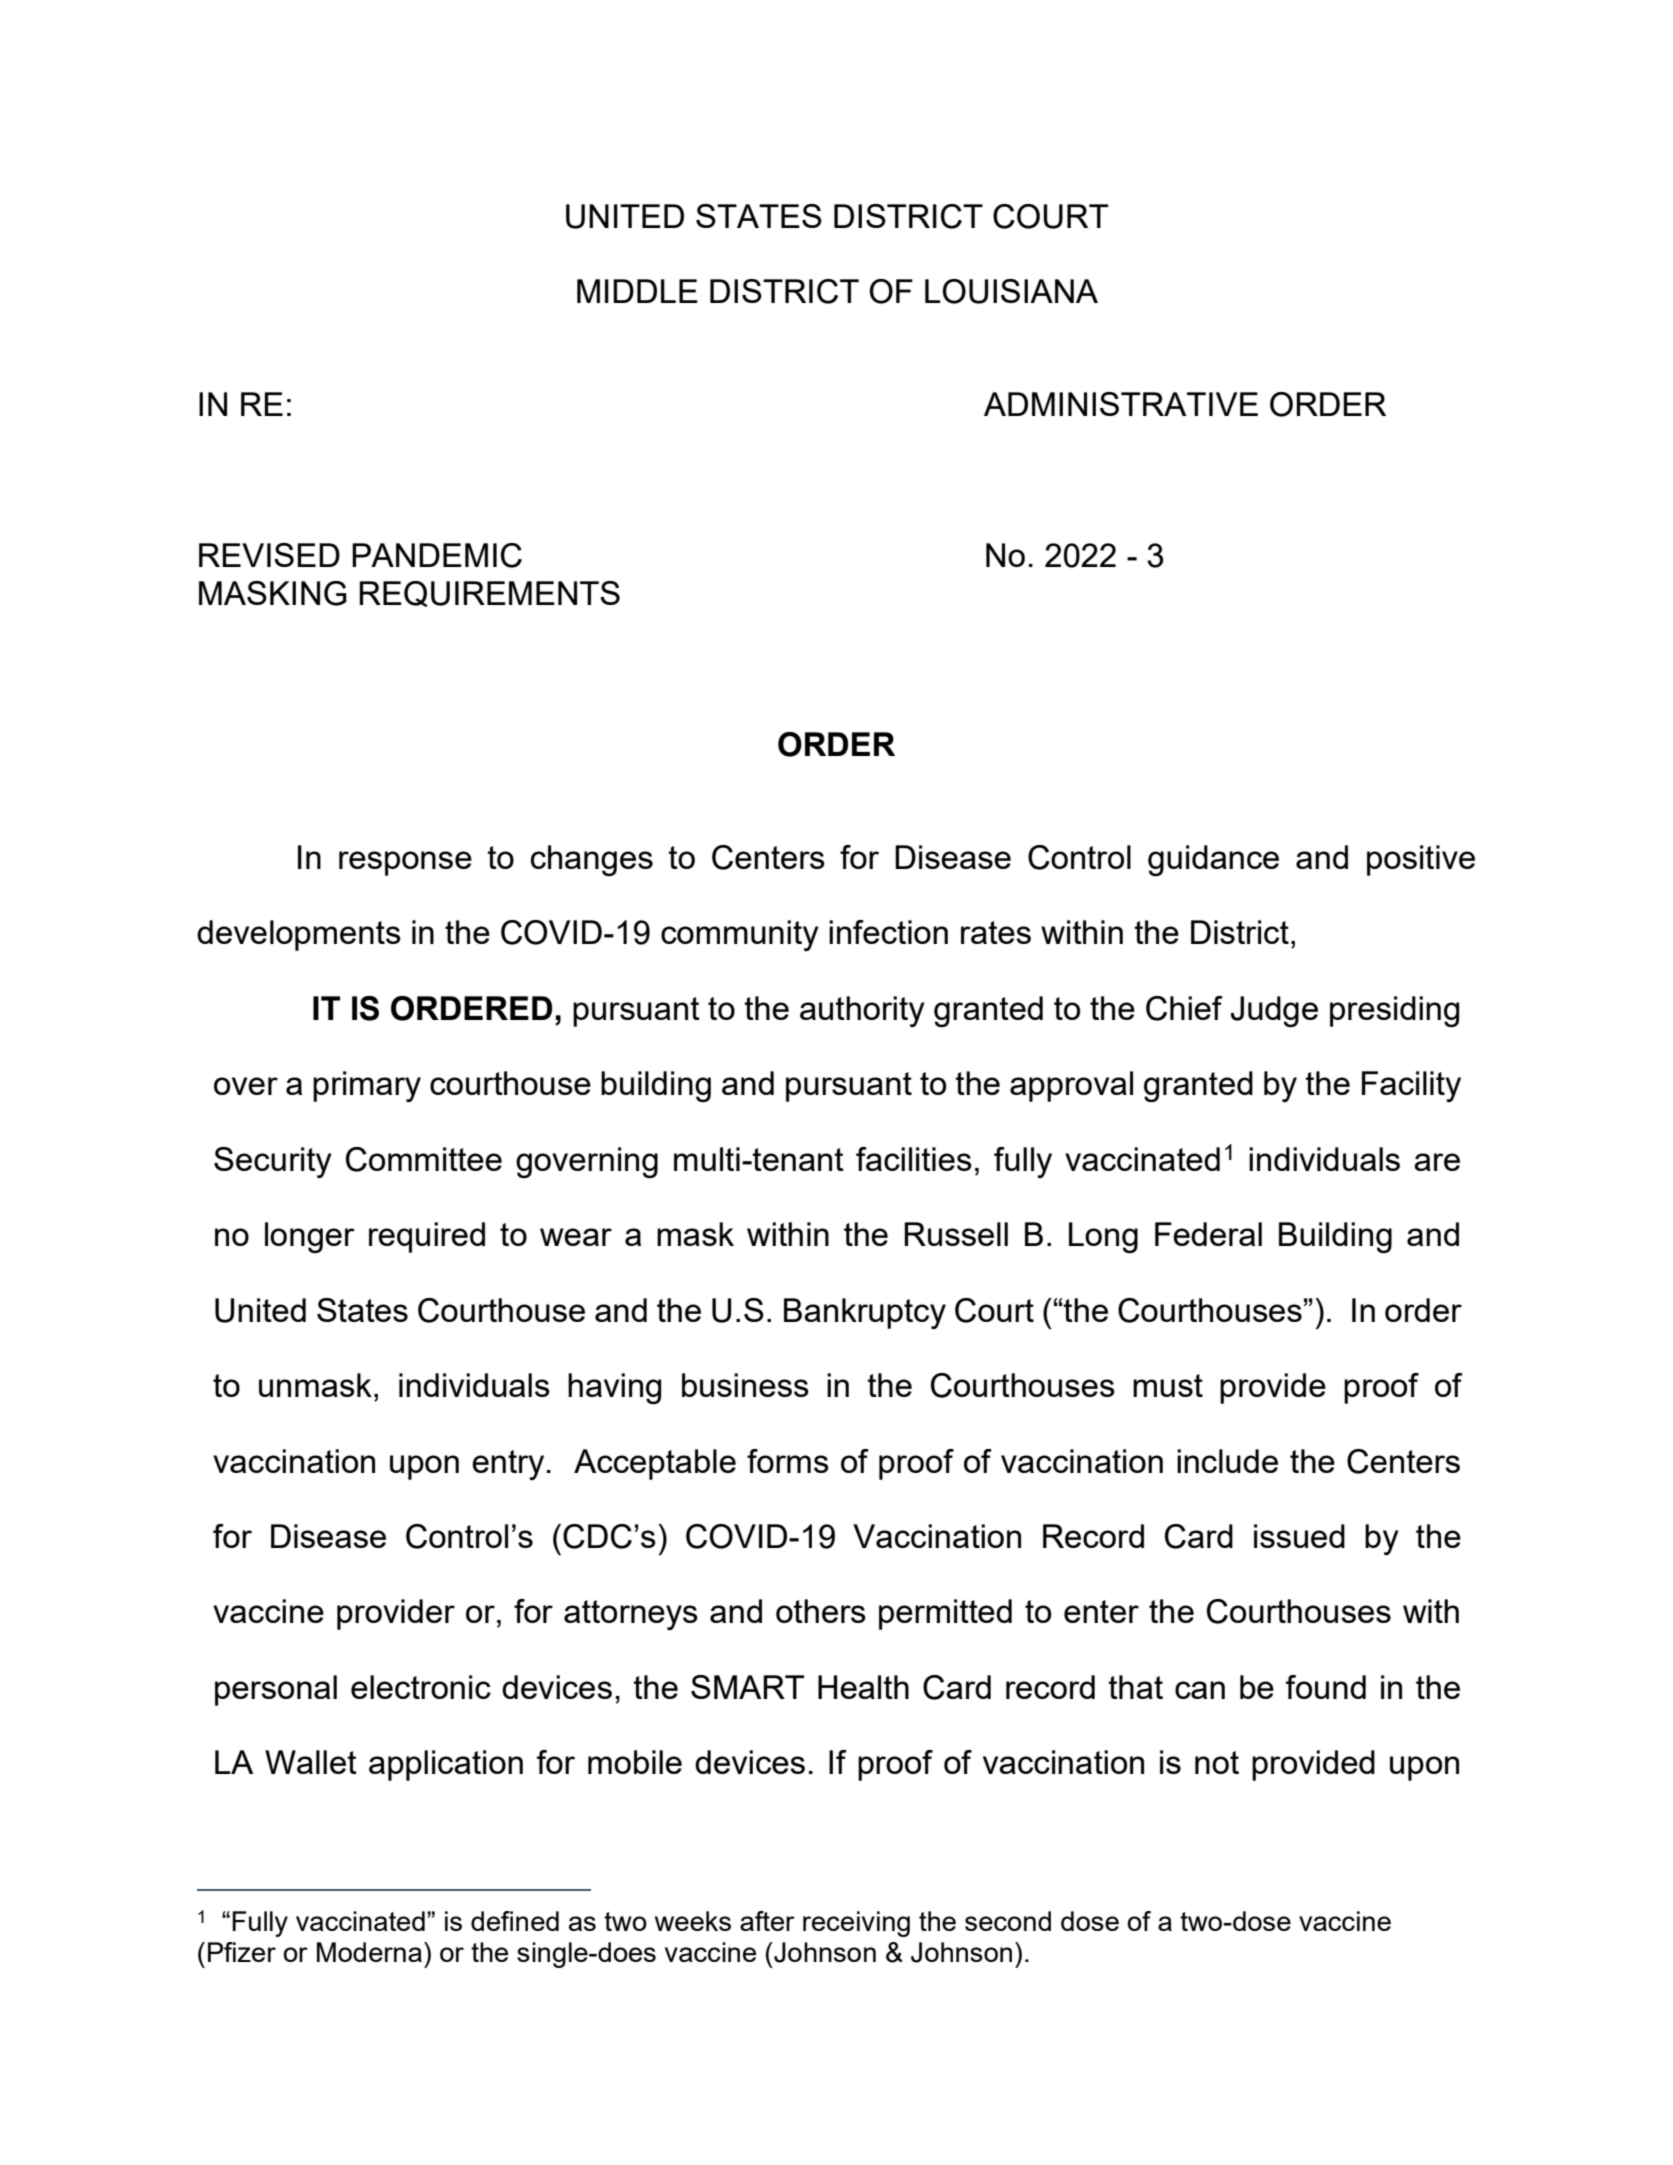 The image size is (1673, 2165). Describe the element at coordinates (1011, 291) in the document. I see `LOUISIANA` at that location.
